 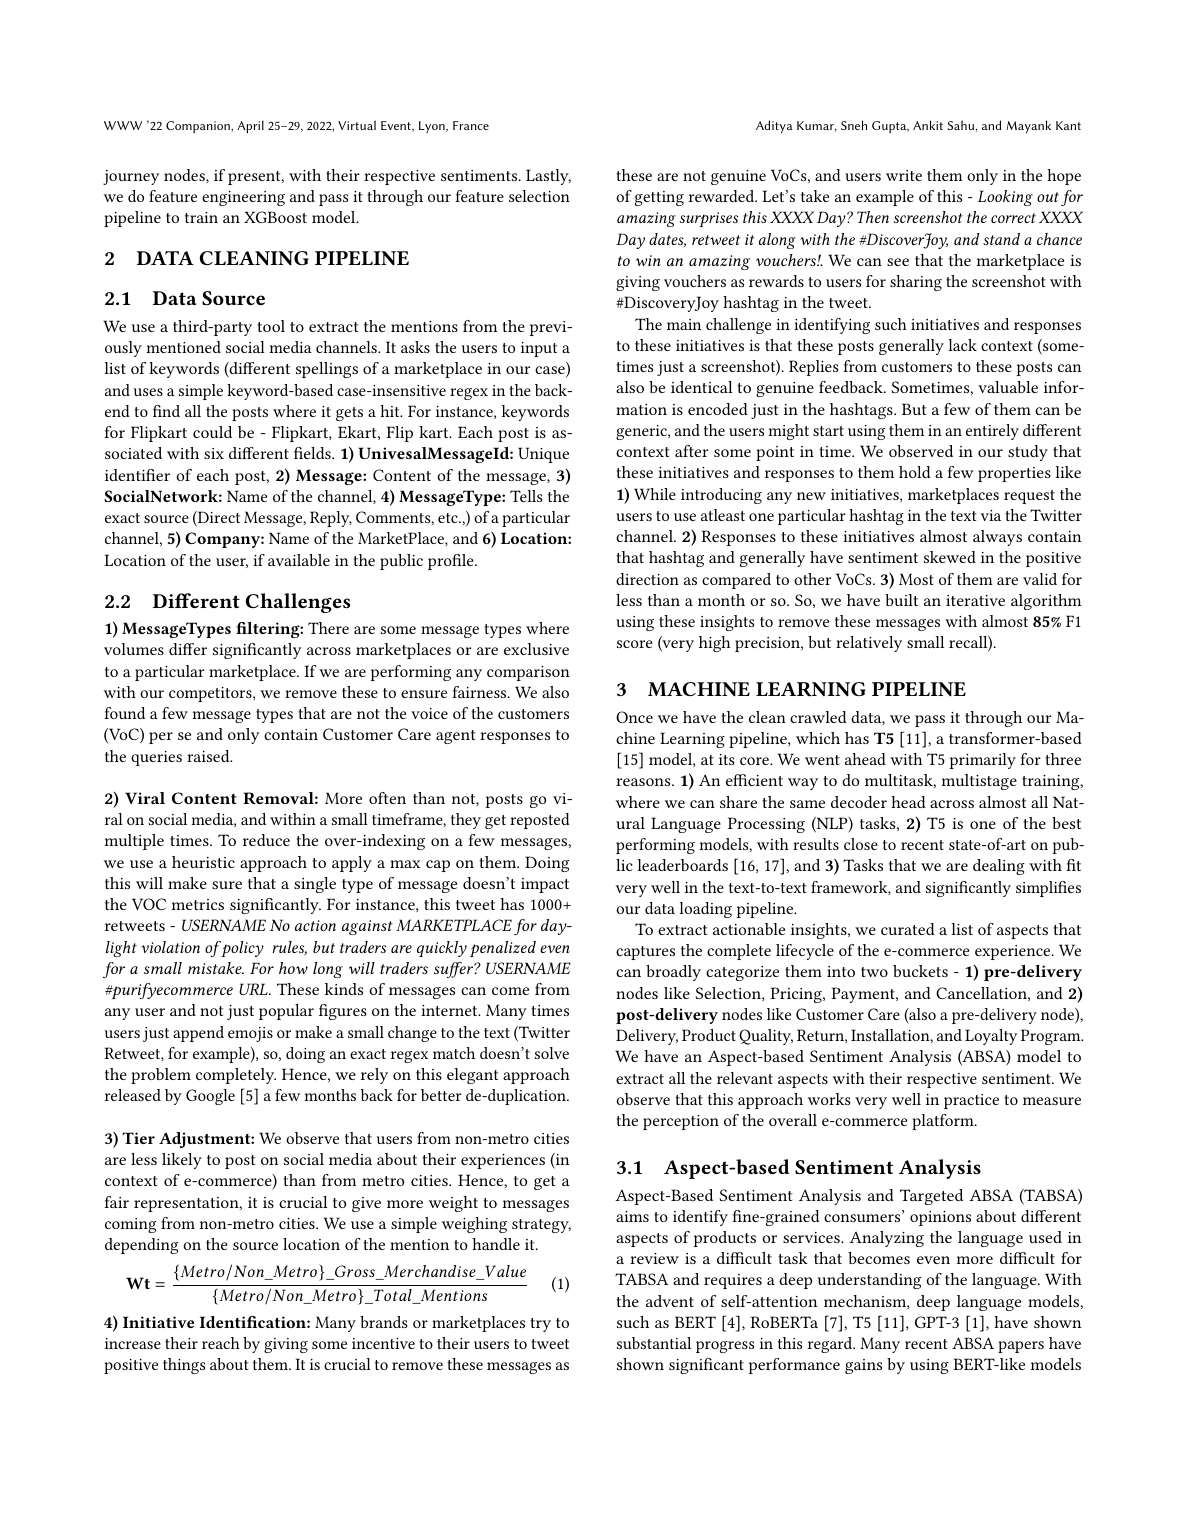 I want to click on iterative, so click(x=975, y=600).
